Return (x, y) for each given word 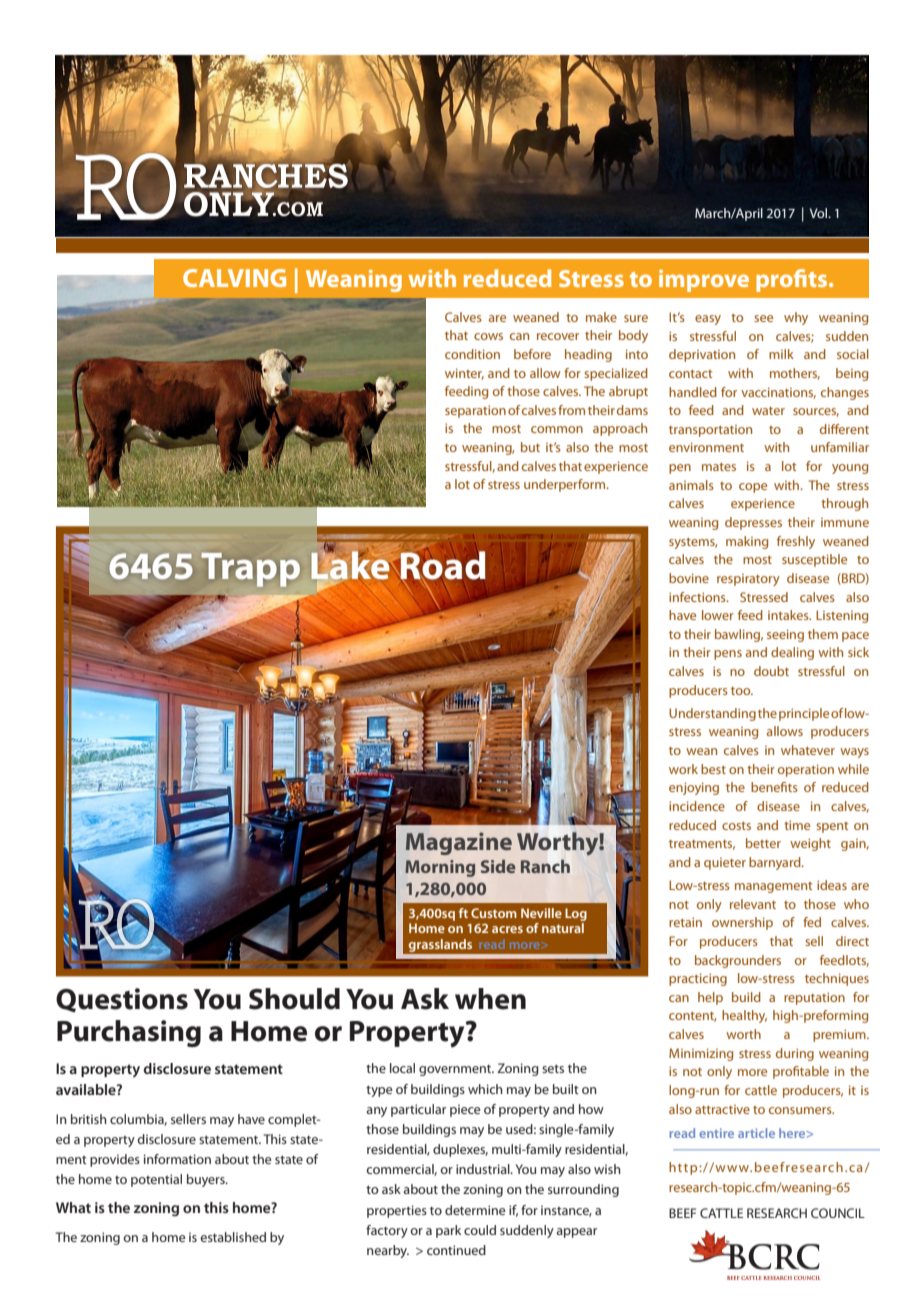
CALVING (234, 278)
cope (753, 488)
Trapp (251, 570)
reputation (814, 998)
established (233, 1237)
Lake (351, 565)
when (490, 999)
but (530, 447)
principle (804, 714)
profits (793, 280)
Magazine (459, 843)
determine (475, 1210)
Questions (122, 1000)
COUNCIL (838, 1213)
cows (488, 336)
